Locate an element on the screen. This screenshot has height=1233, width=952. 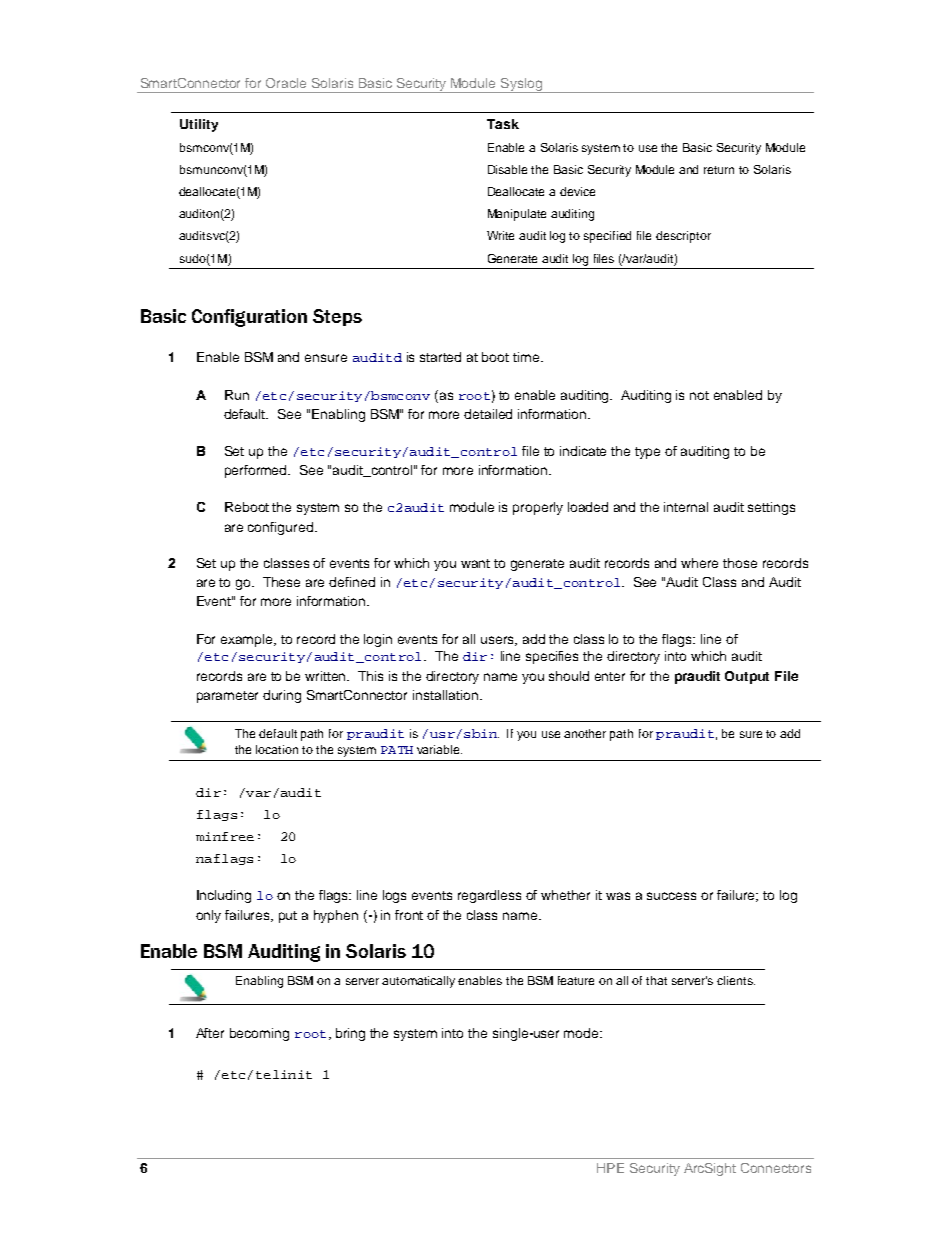
Oracle is located at coordinates (286, 83).
